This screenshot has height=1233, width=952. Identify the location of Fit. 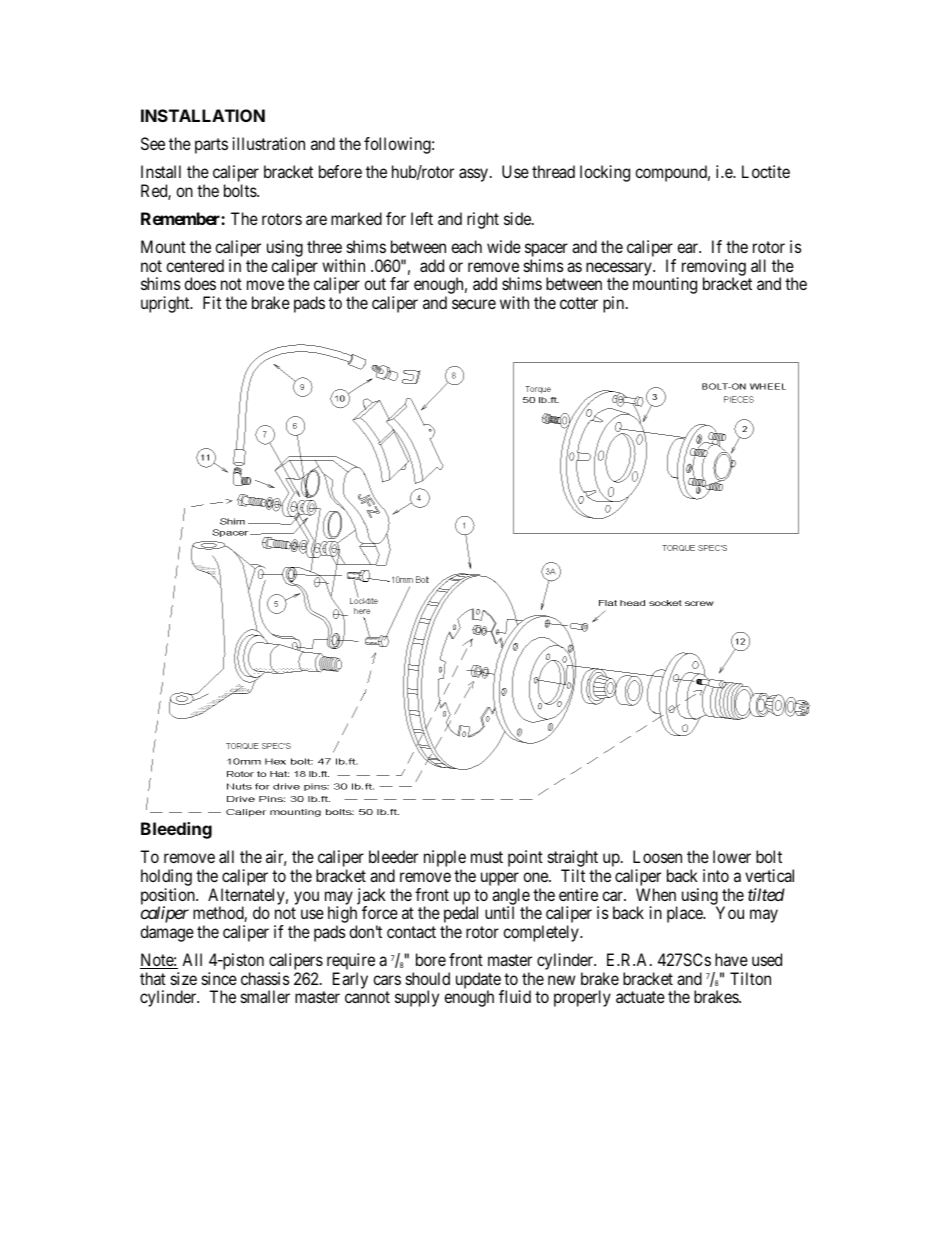
(212, 302).
